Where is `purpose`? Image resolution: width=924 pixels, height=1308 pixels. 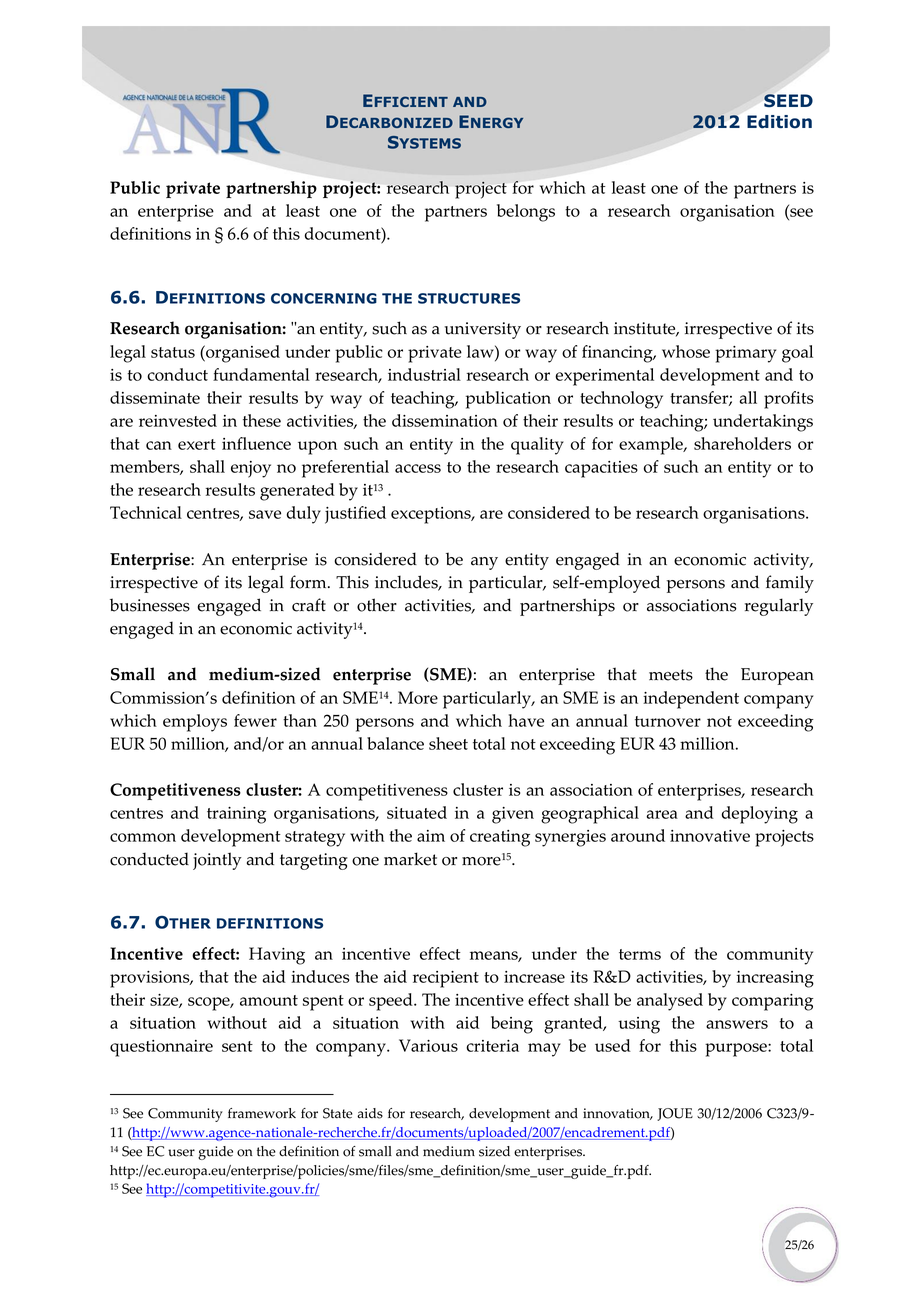 purpose is located at coordinates (737, 1050).
